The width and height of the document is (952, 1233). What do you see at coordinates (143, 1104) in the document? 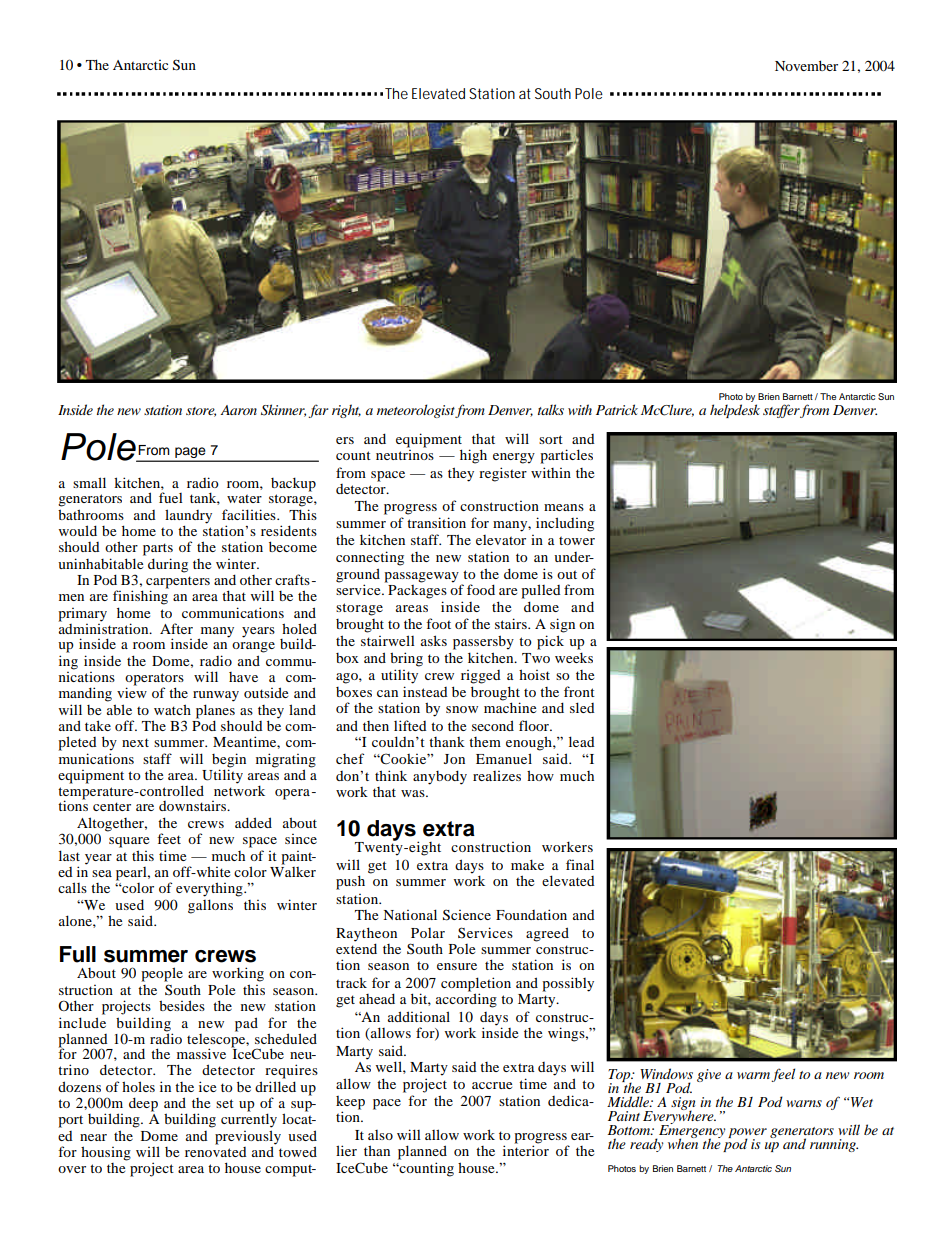
I see `deep` at bounding box center [143, 1104].
